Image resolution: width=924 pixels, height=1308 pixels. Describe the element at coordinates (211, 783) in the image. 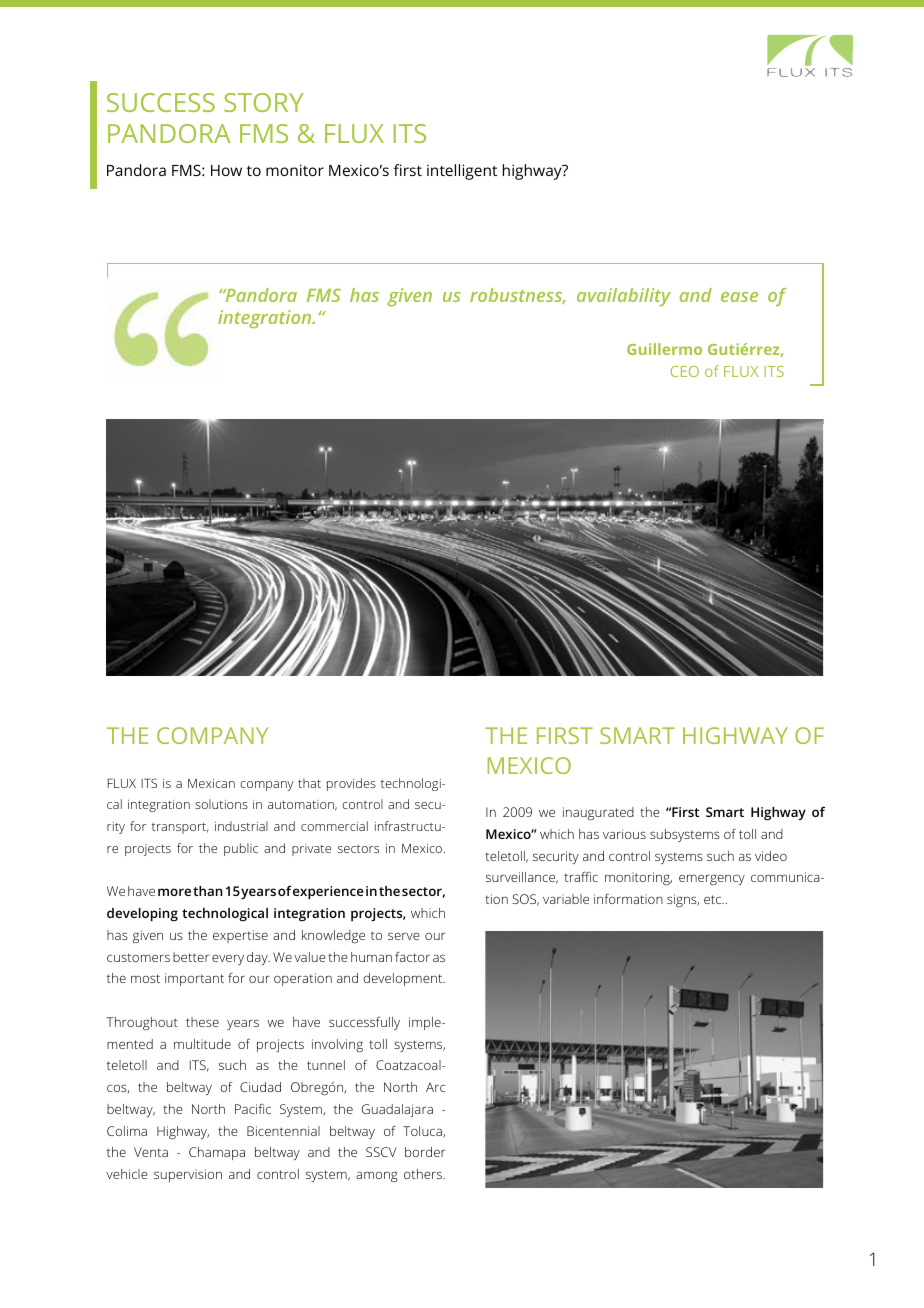

I see `Mexican` at that location.
